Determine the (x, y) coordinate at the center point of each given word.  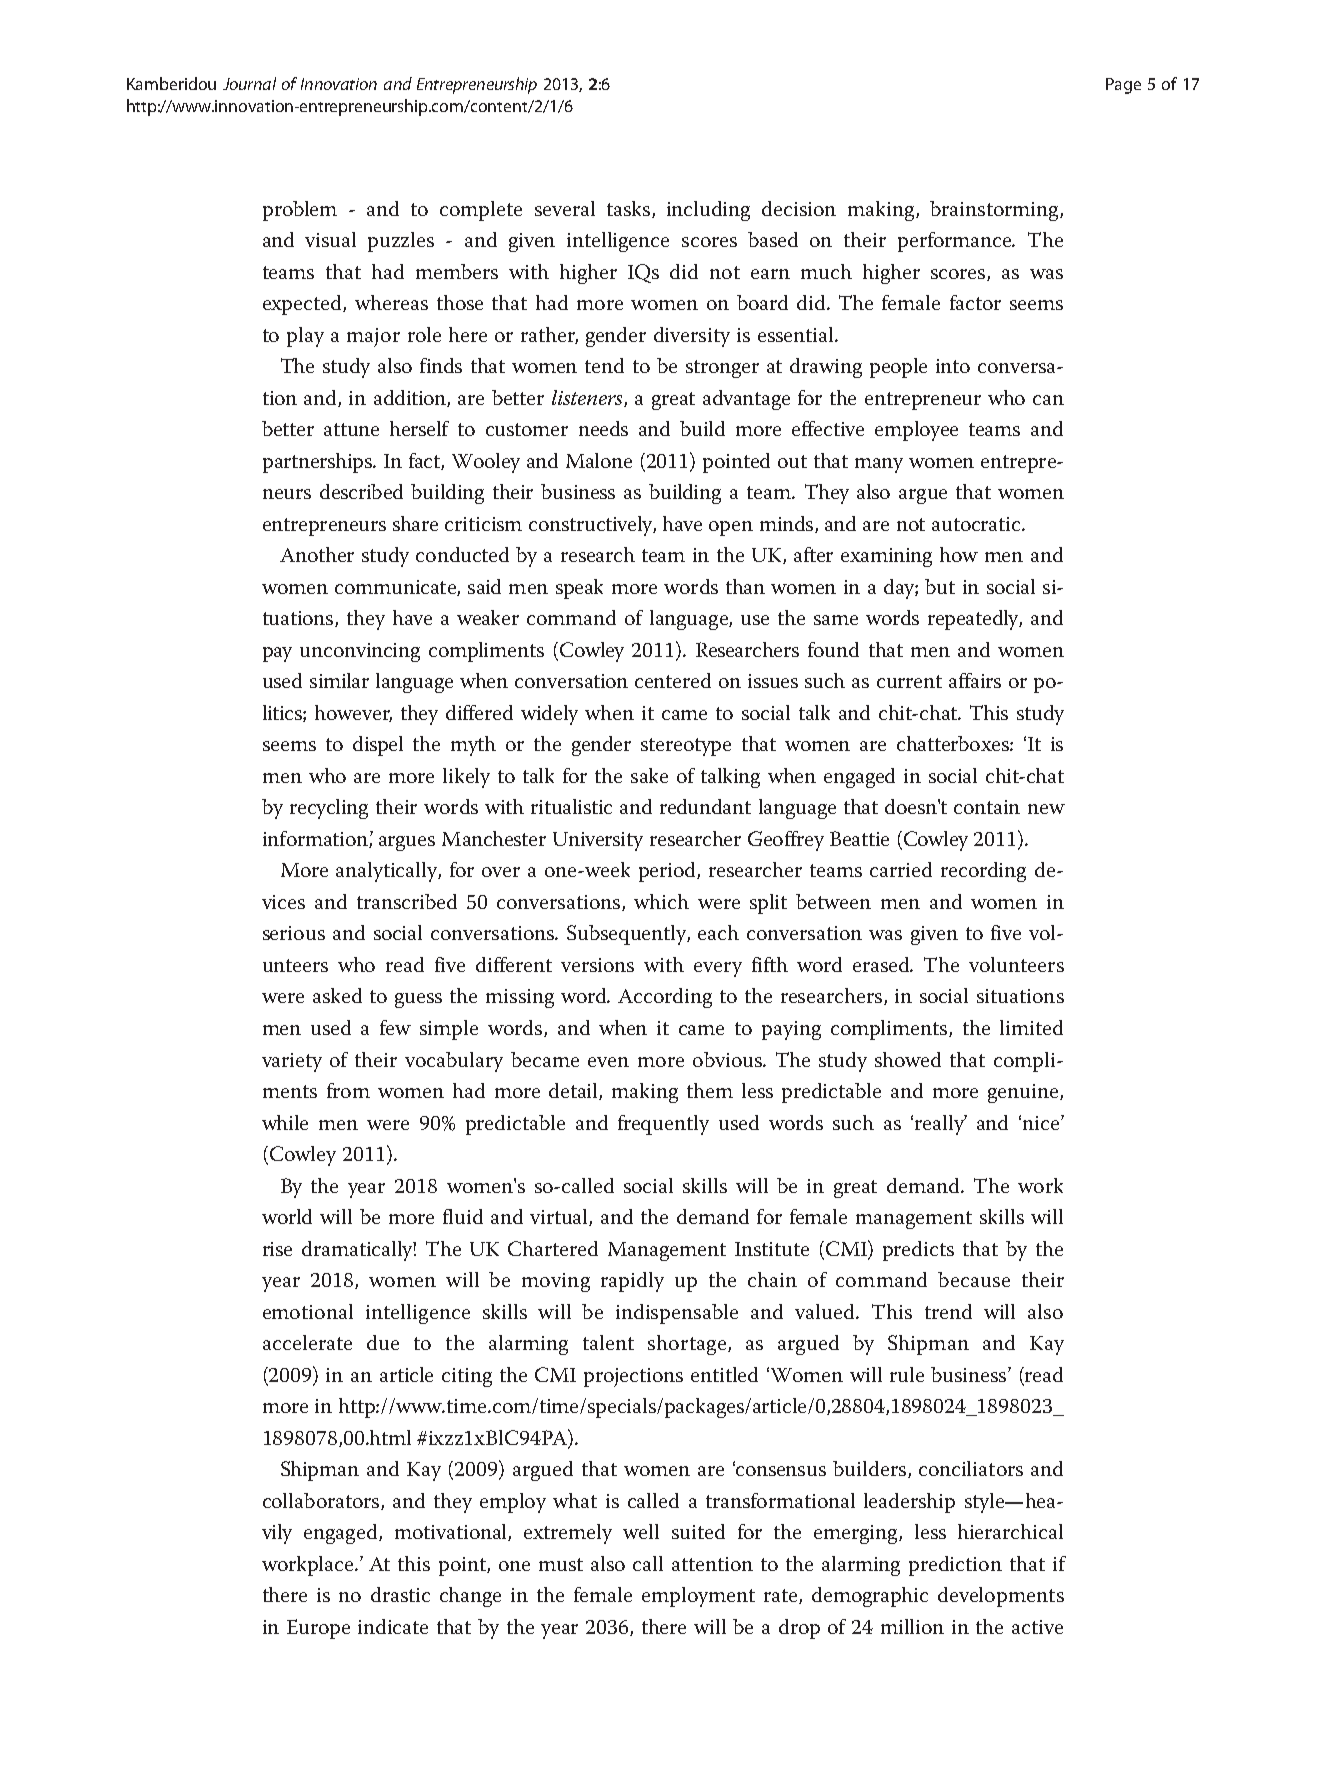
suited (698, 1531)
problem (300, 211)
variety (292, 1062)
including (708, 211)
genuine (1024, 1093)
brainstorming (995, 211)
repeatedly (975, 620)
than (745, 586)
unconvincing (360, 652)
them (710, 1090)
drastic (400, 1594)
